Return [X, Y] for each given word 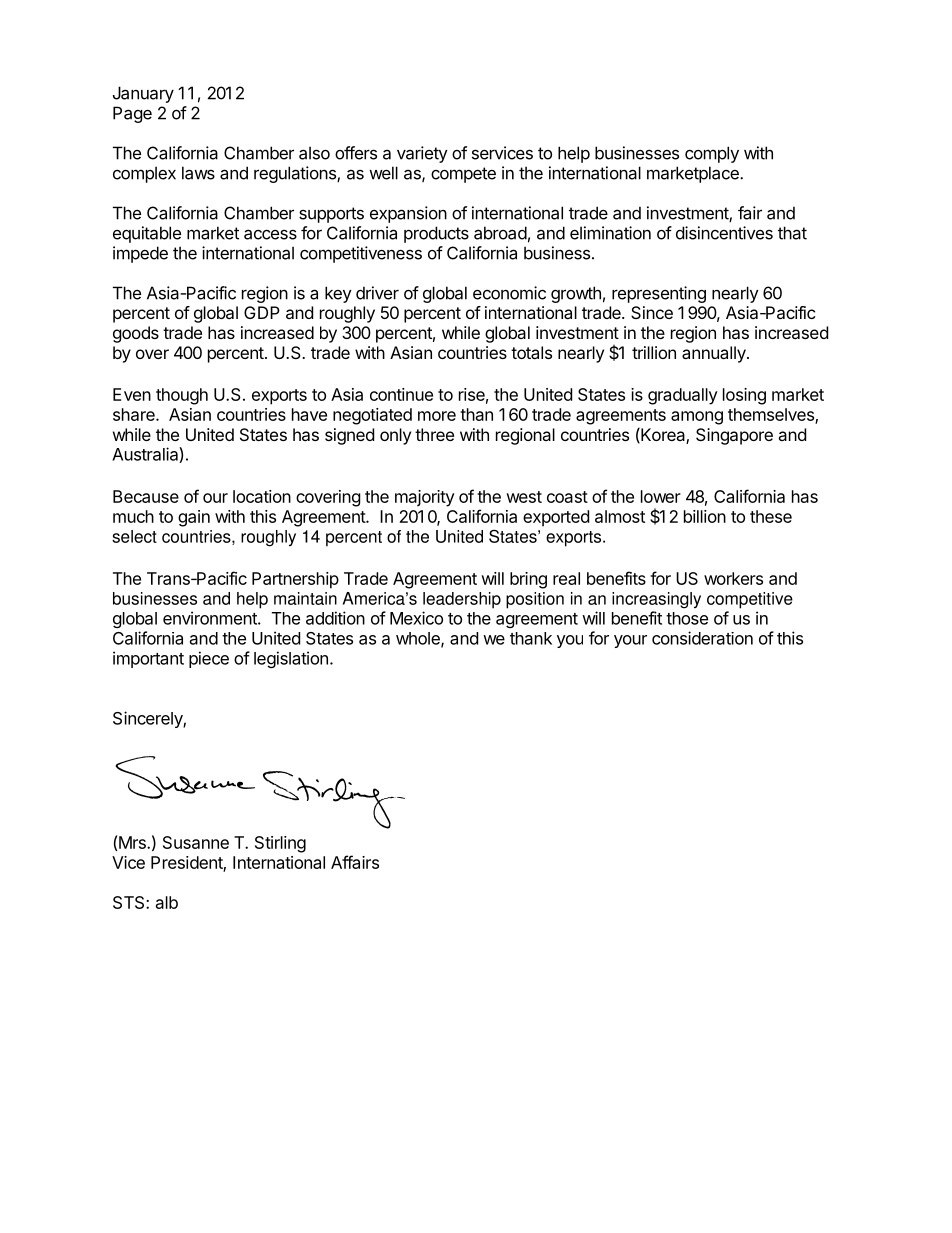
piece [209, 659]
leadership [462, 600]
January [143, 94]
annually [715, 354]
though [182, 396]
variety [422, 154]
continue [401, 394]
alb [167, 902]
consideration [702, 638]
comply [712, 154]
